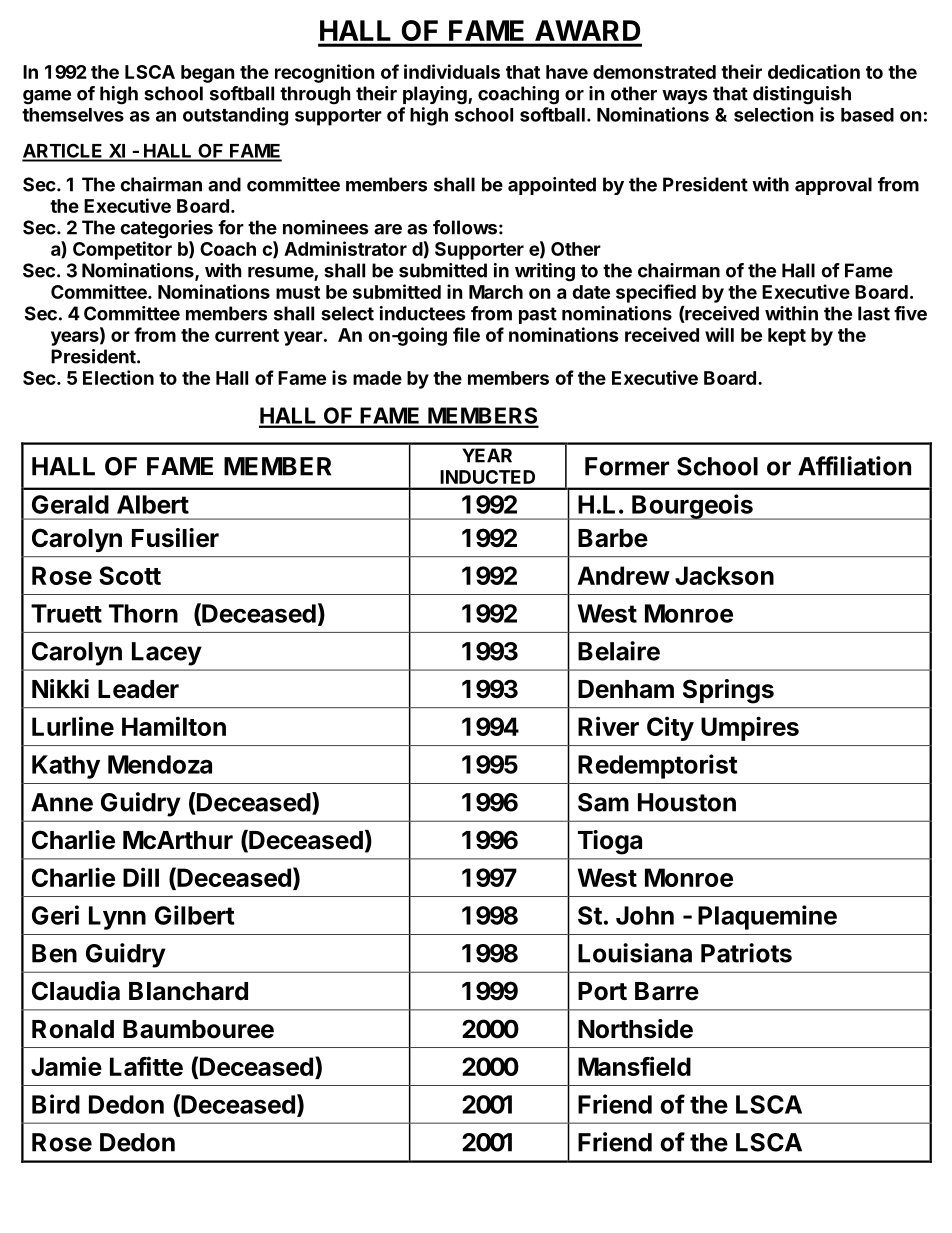 The width and height of the screenshot is (952, 1233). Describe the element at coordinates (208, 74) in the screenshot. I see `began` at that location.
